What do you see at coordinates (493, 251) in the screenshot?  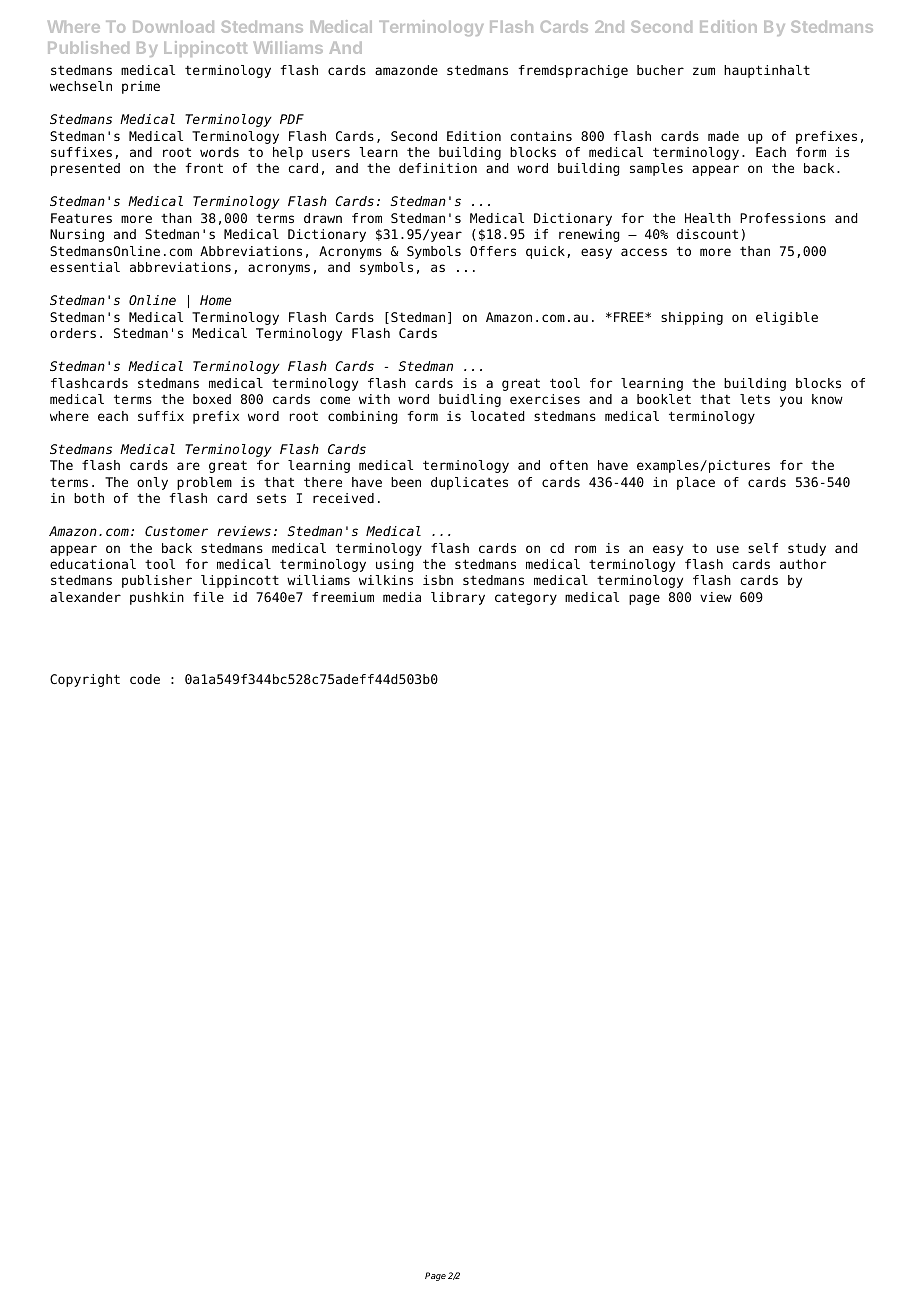 I see `Offers` at bounding box center [493, 251].
